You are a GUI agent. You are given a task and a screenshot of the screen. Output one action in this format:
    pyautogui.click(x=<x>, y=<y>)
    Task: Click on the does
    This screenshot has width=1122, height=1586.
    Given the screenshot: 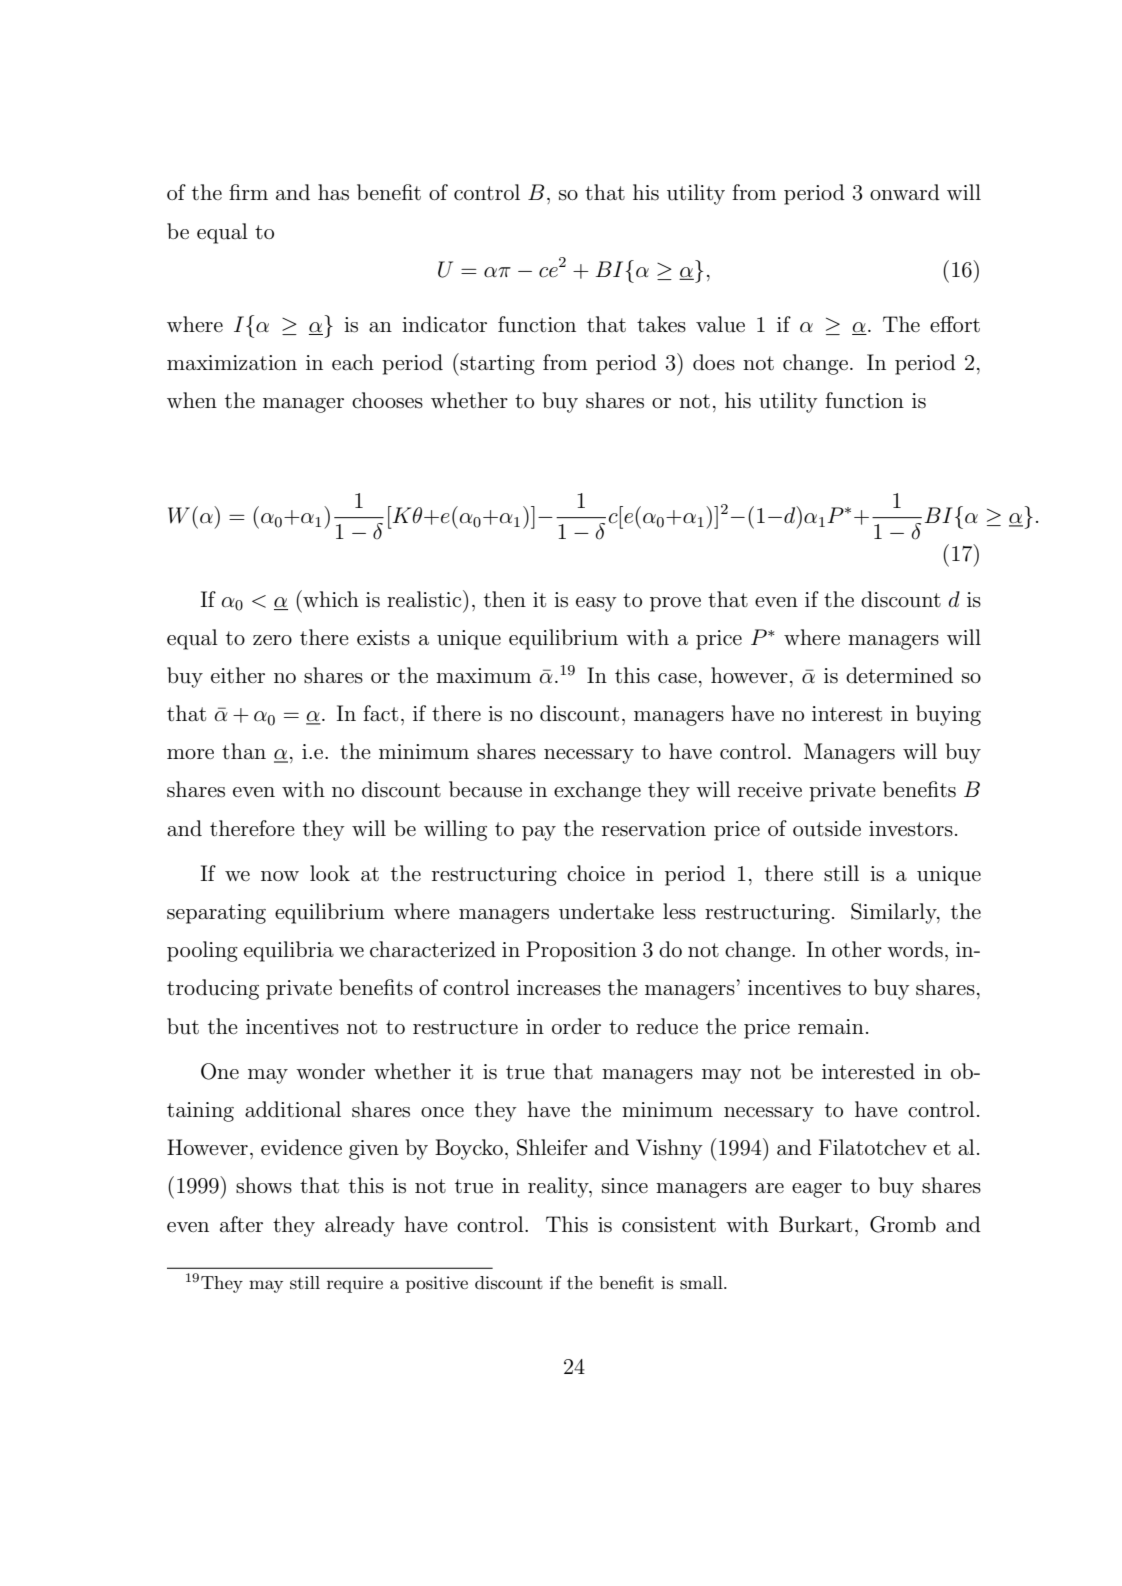 What is the action you would take?
    pyautogui.click(x=714, y=362)
